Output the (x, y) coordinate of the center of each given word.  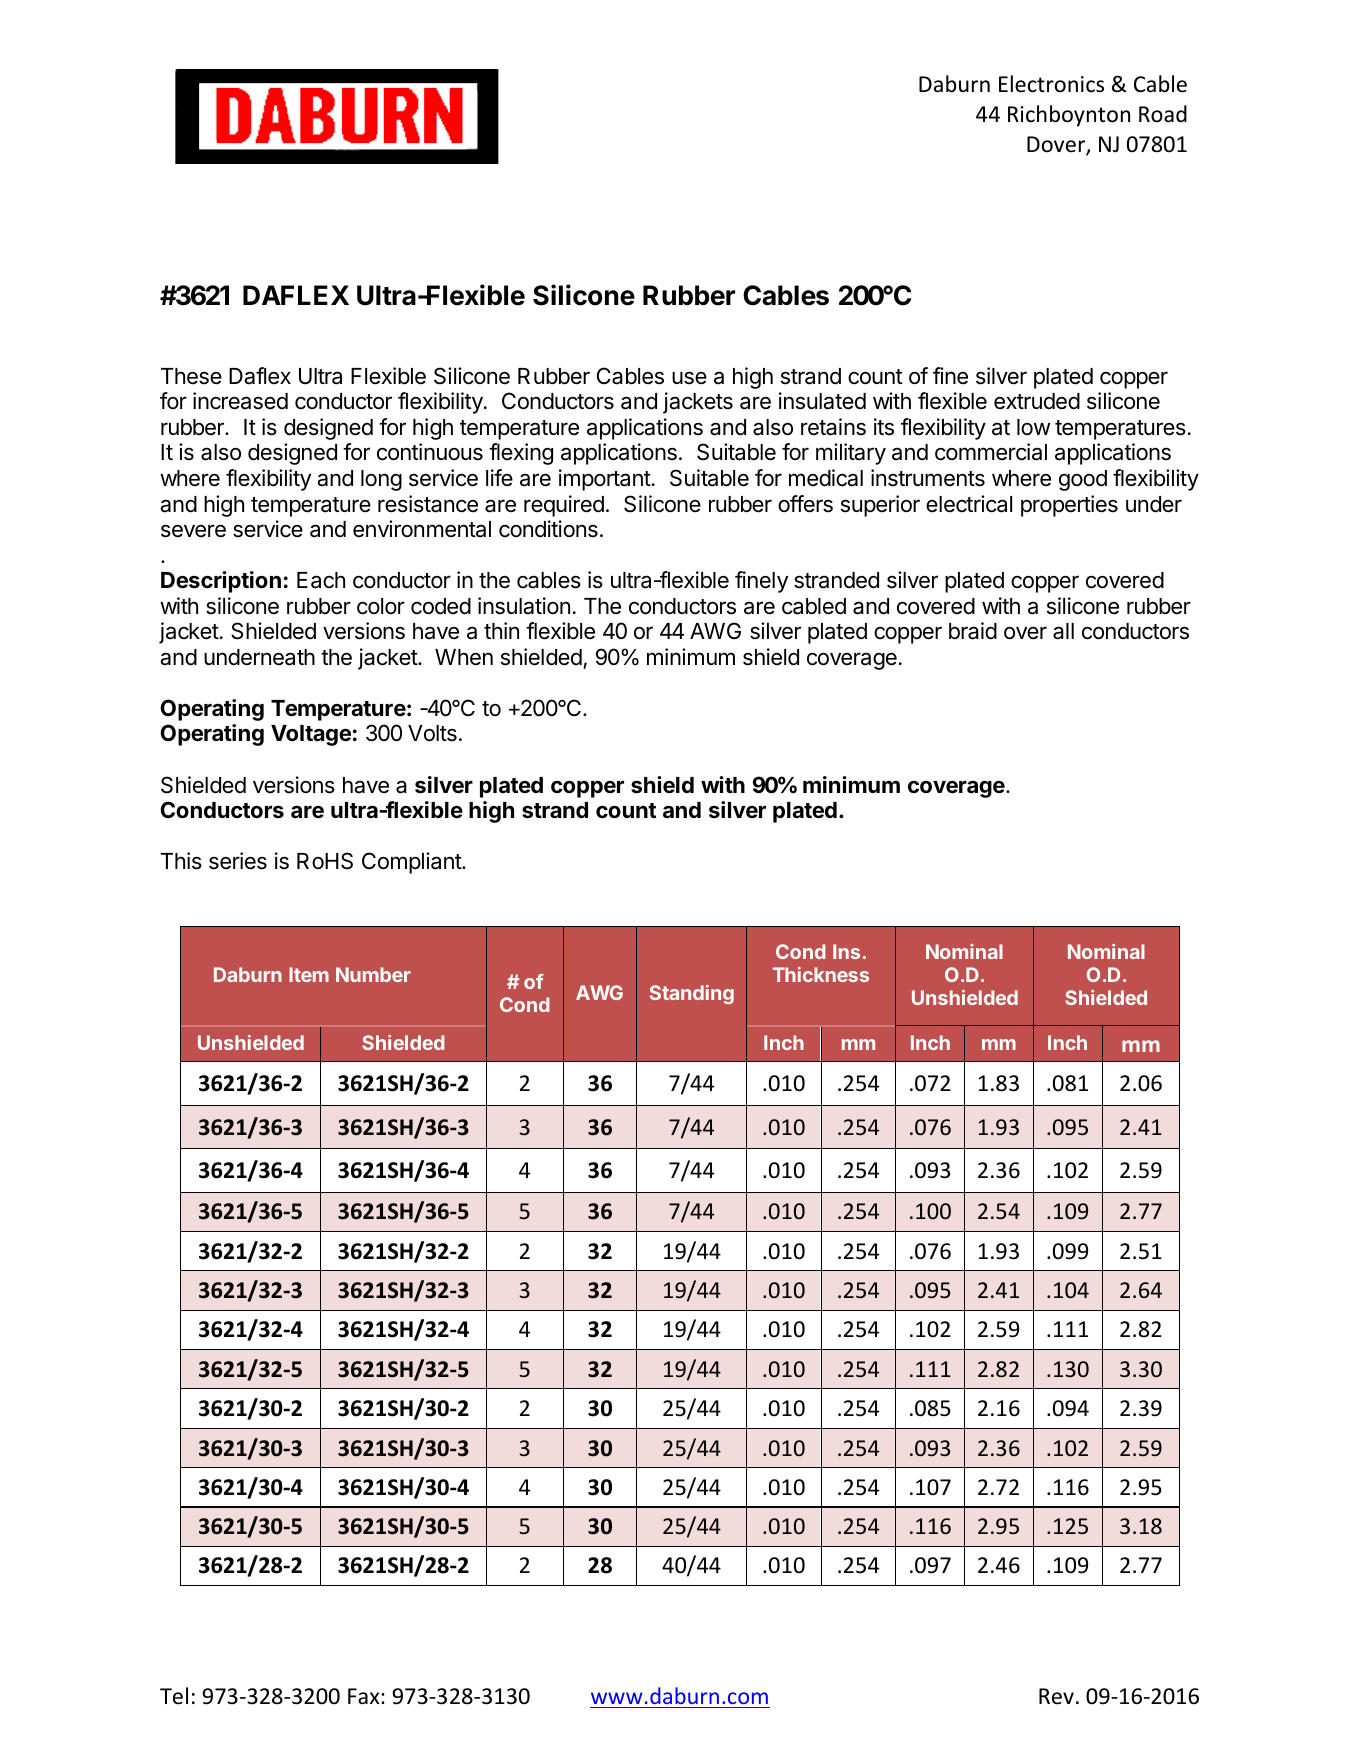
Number (373, 974)
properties (1069, 506)
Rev (1056, 1696)
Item (309, 974)
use (689, 378)
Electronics (1051, 84)
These (191, 376)
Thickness (821, 974)
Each (321, 580)
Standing (692, 994)
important (605, 480)
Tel (174, 1696)
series (238, 861)
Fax (365, 1696)
